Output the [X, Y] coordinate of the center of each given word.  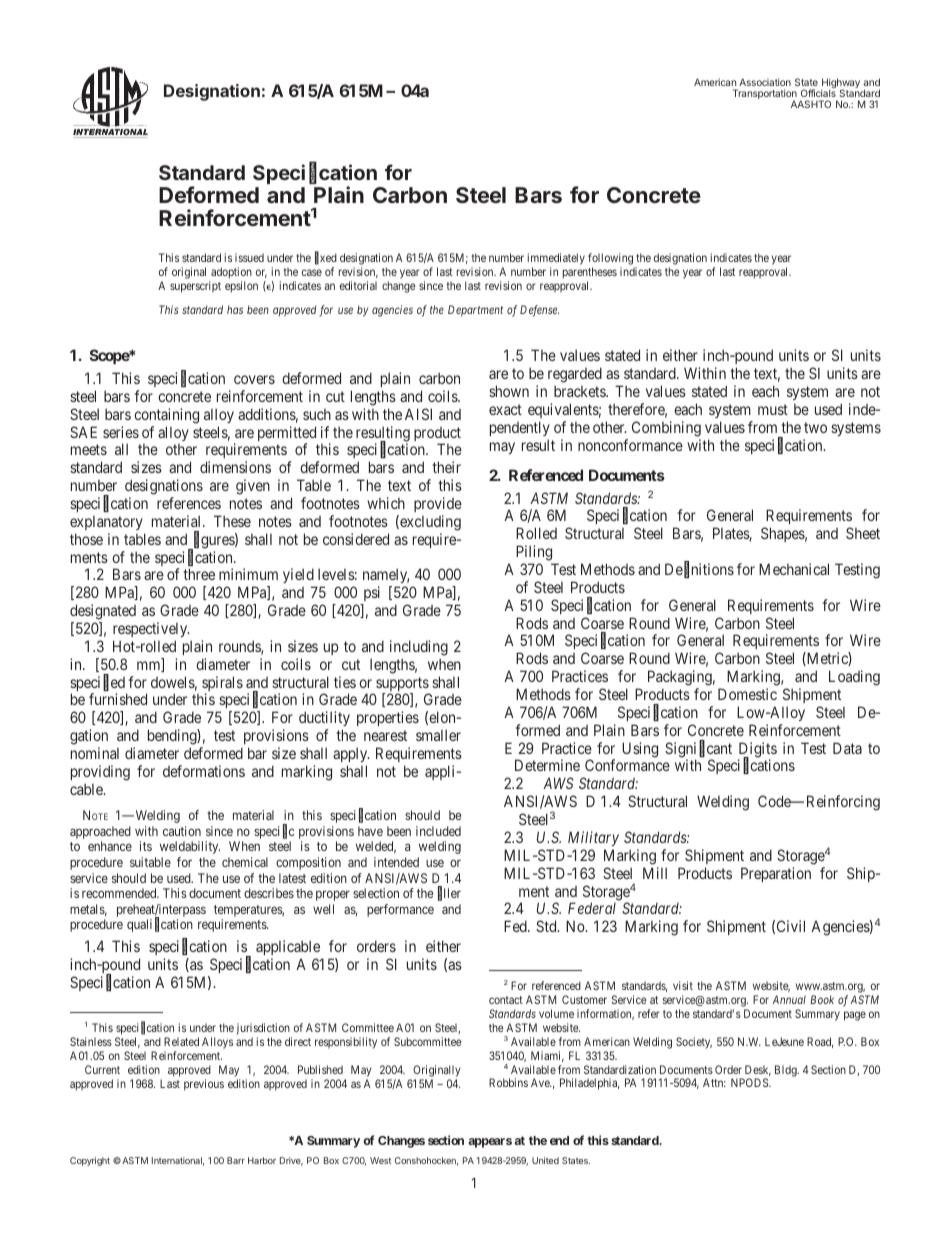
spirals [222, 685]
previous [204, 1085]
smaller [438, 735]
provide [438, 504]
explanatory [106, 523]
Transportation [765, 95]
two [815, 427]
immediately [556, 260]
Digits [757, 751]
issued [249, 257]
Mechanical [794, 569]
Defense [539, 311]
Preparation [776, 874]
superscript [195, 287]
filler [449, 894]
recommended [120, 893]
